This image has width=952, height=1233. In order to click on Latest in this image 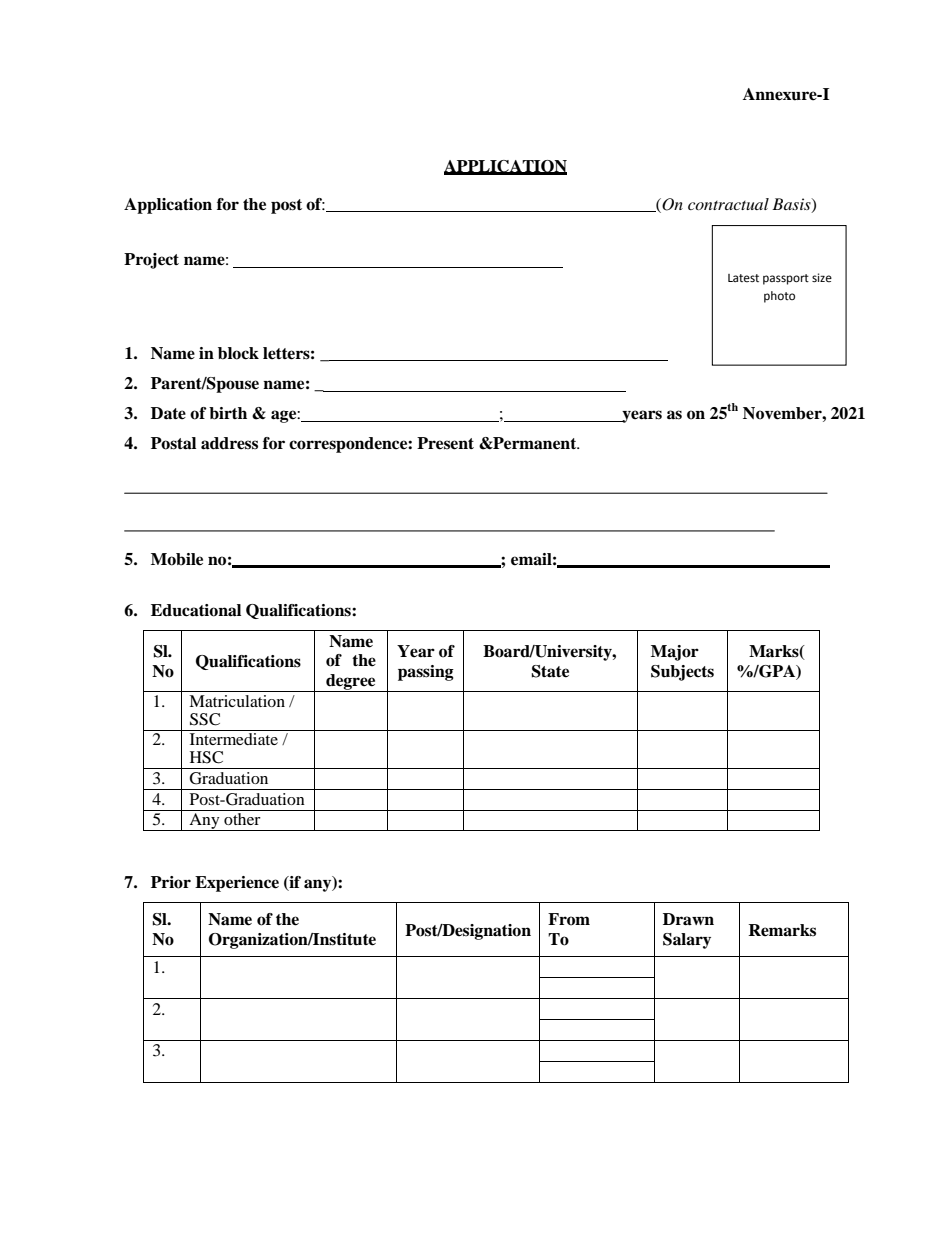, I will do `click(743, 278)`.
